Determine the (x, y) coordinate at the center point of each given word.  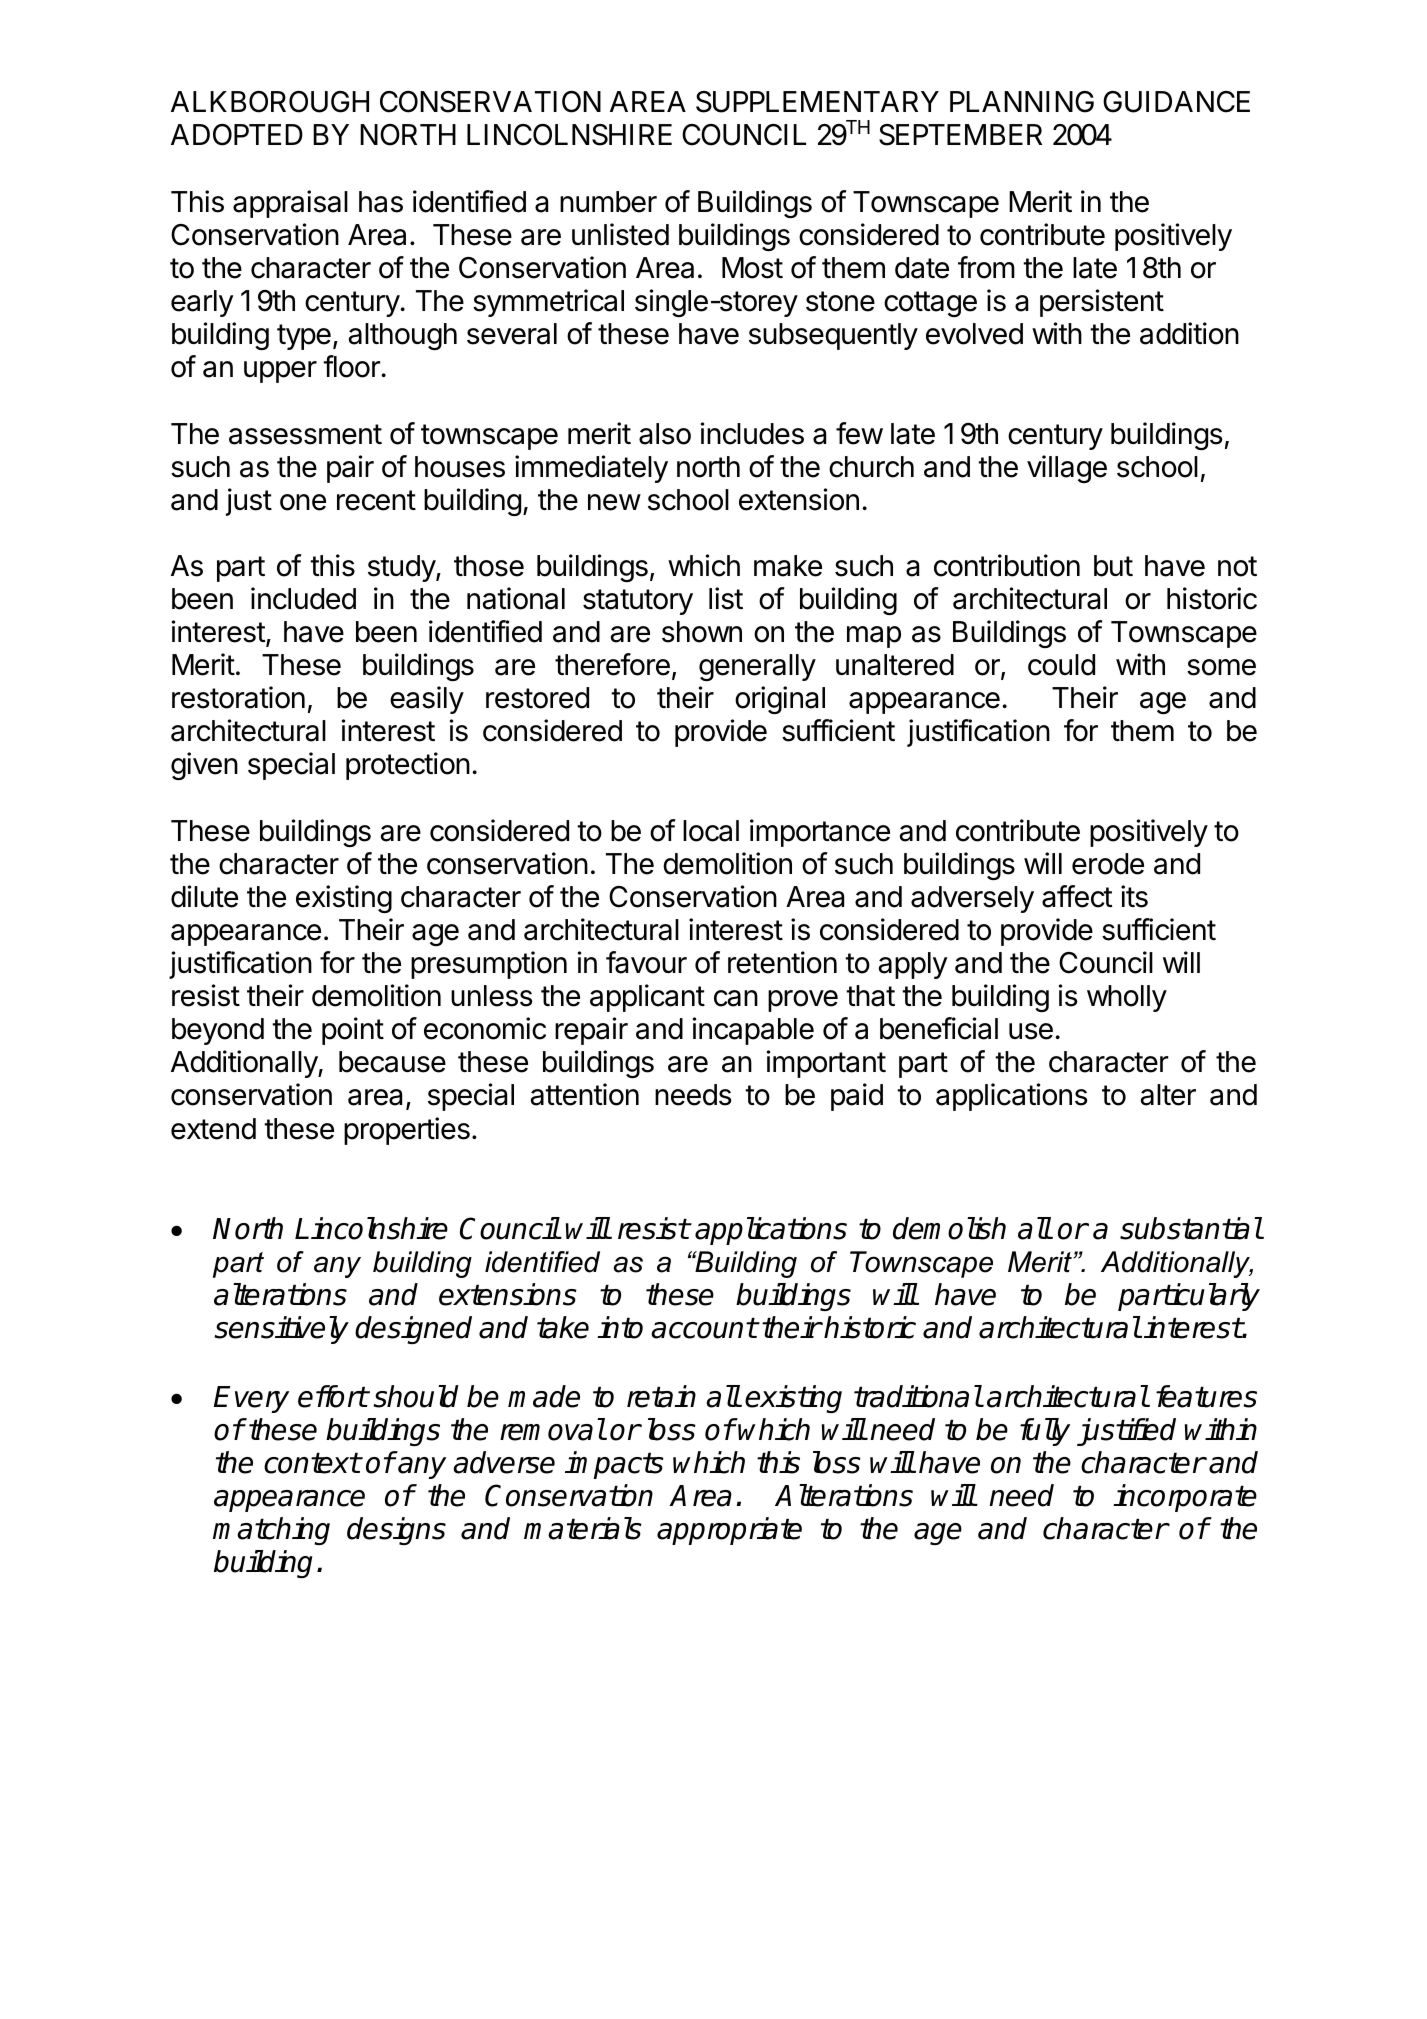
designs (396, 1531)
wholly (1127, 998)
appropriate (729, 1531)
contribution (1007, 565)
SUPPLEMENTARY (817, 102)
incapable (753, 1031)
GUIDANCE (1176, 102)
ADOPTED (237, 135)
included (303, 598)
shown (702, 632)
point (353, 1031)
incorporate (1185, 1498)
